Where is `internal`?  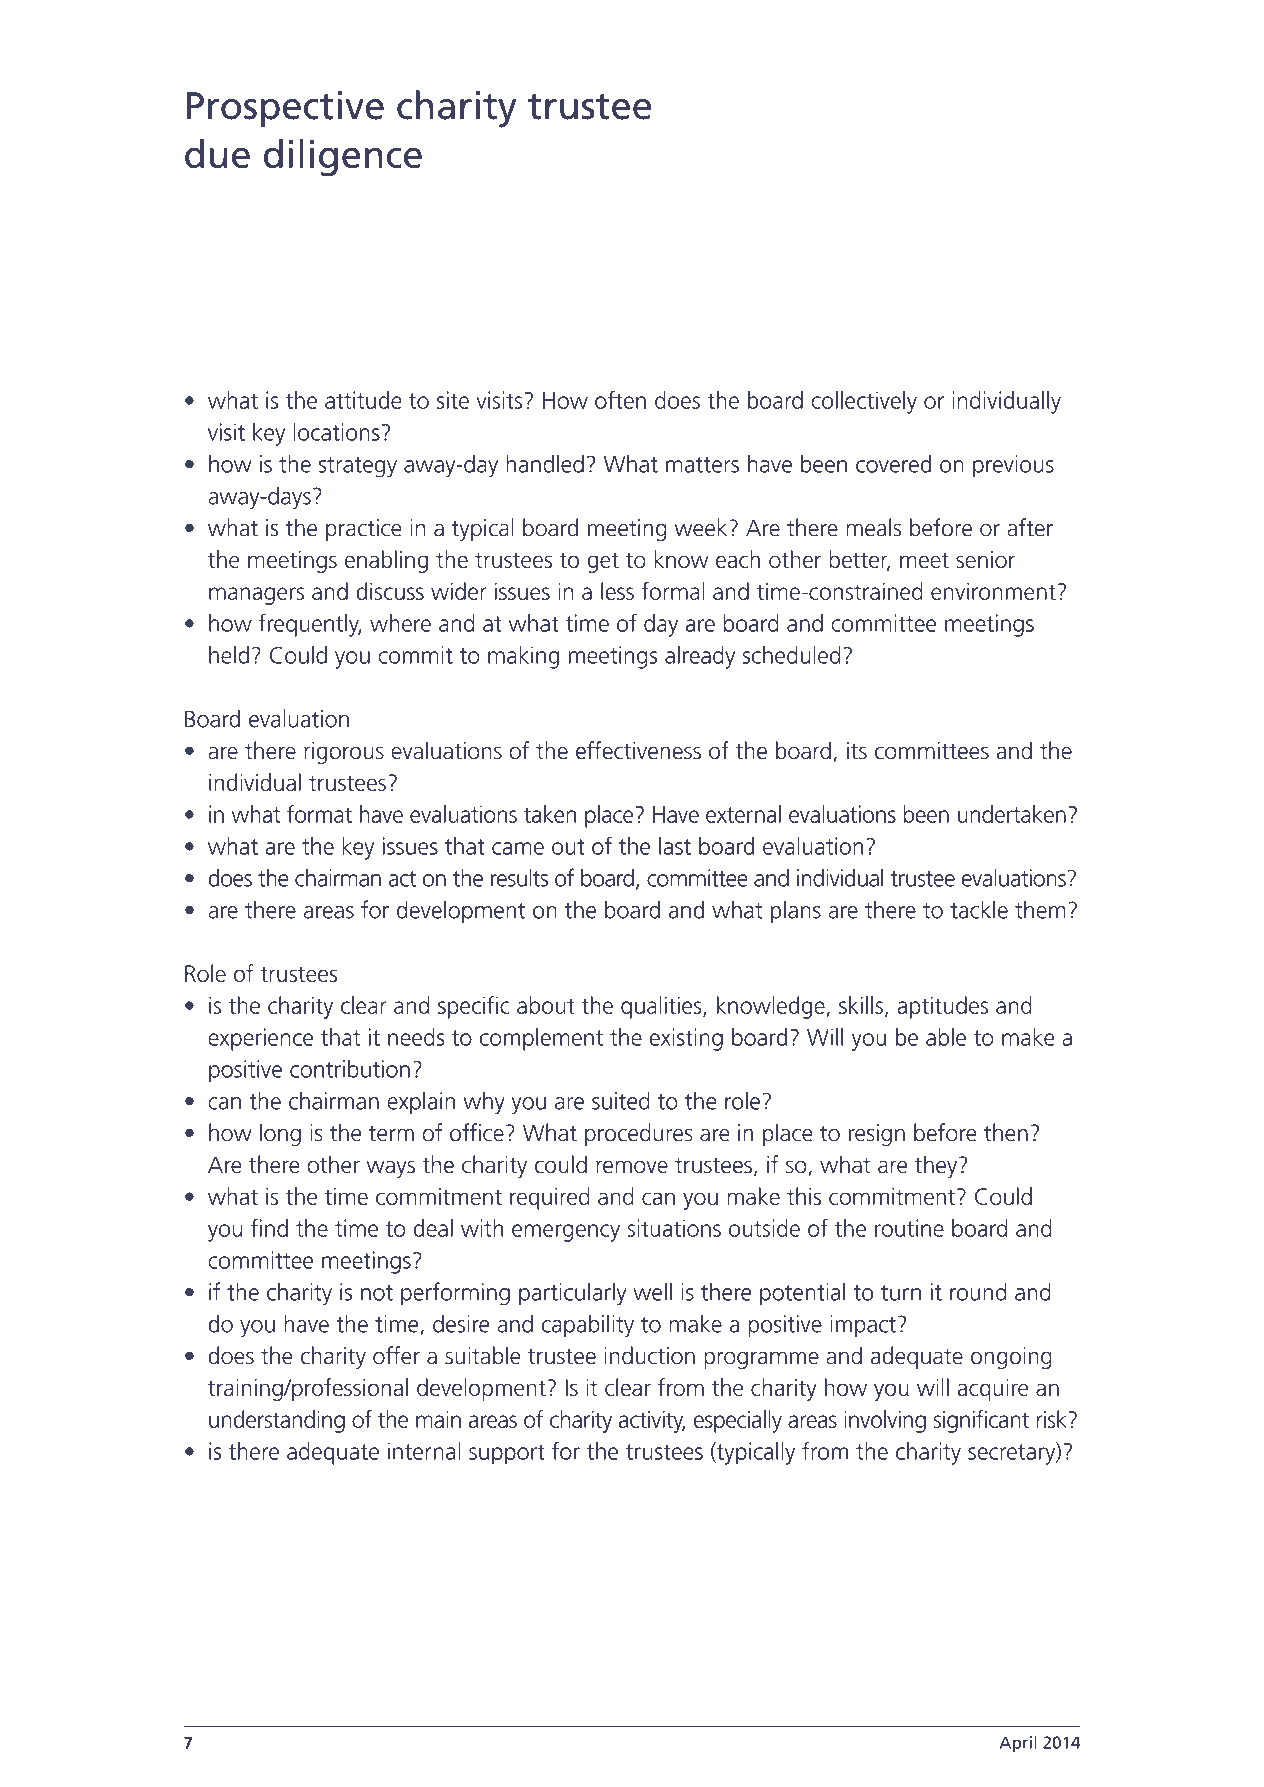
internal is located at coordinates (424, 1451).
